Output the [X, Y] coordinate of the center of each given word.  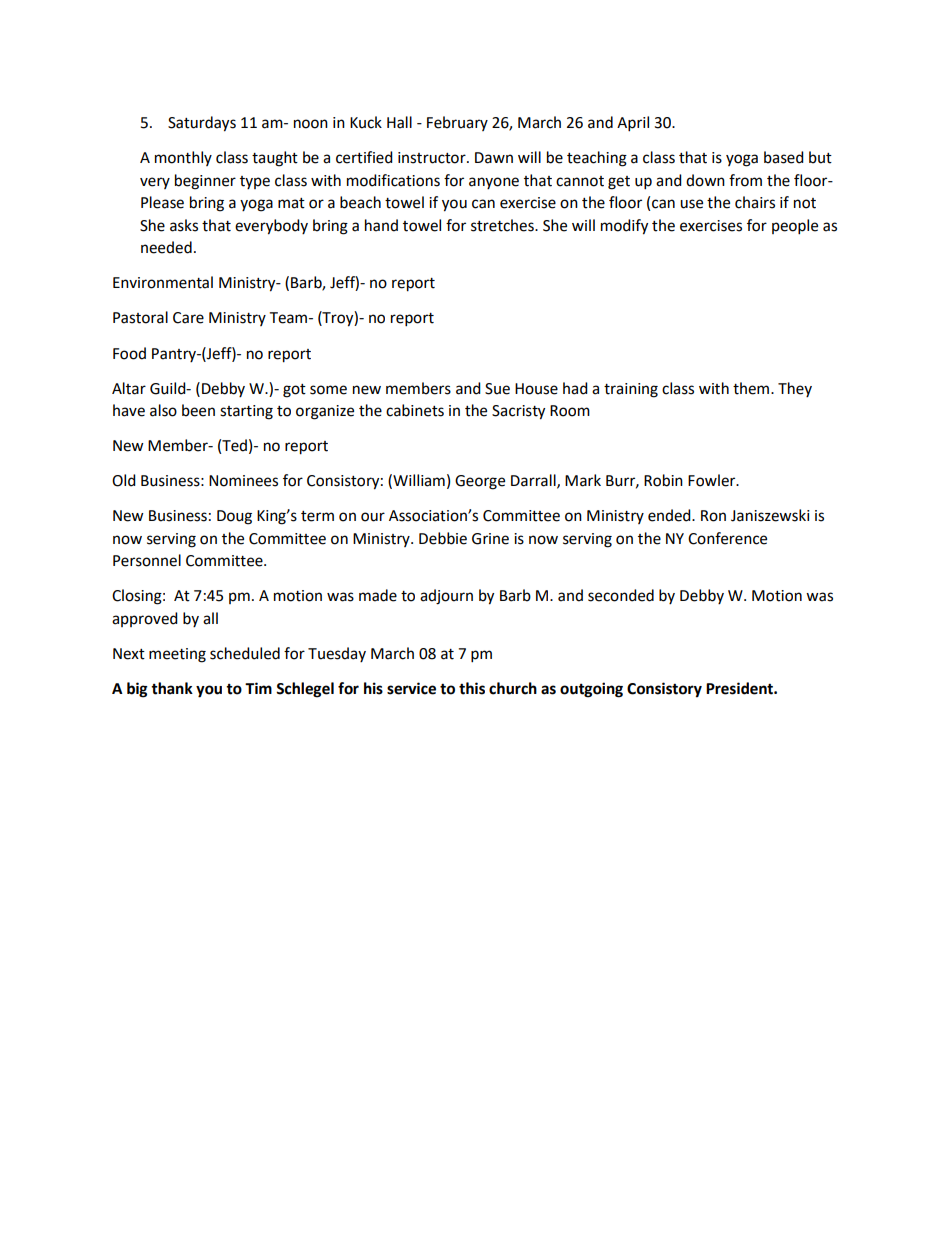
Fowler [713, 480]
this [472, 688]
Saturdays [202, 124]
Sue [497, 389]
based [784, 157]
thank [172, 688]
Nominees [243, 481]
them [752, 388]
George [480, 482]
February [457, 123]
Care [188, 318]
